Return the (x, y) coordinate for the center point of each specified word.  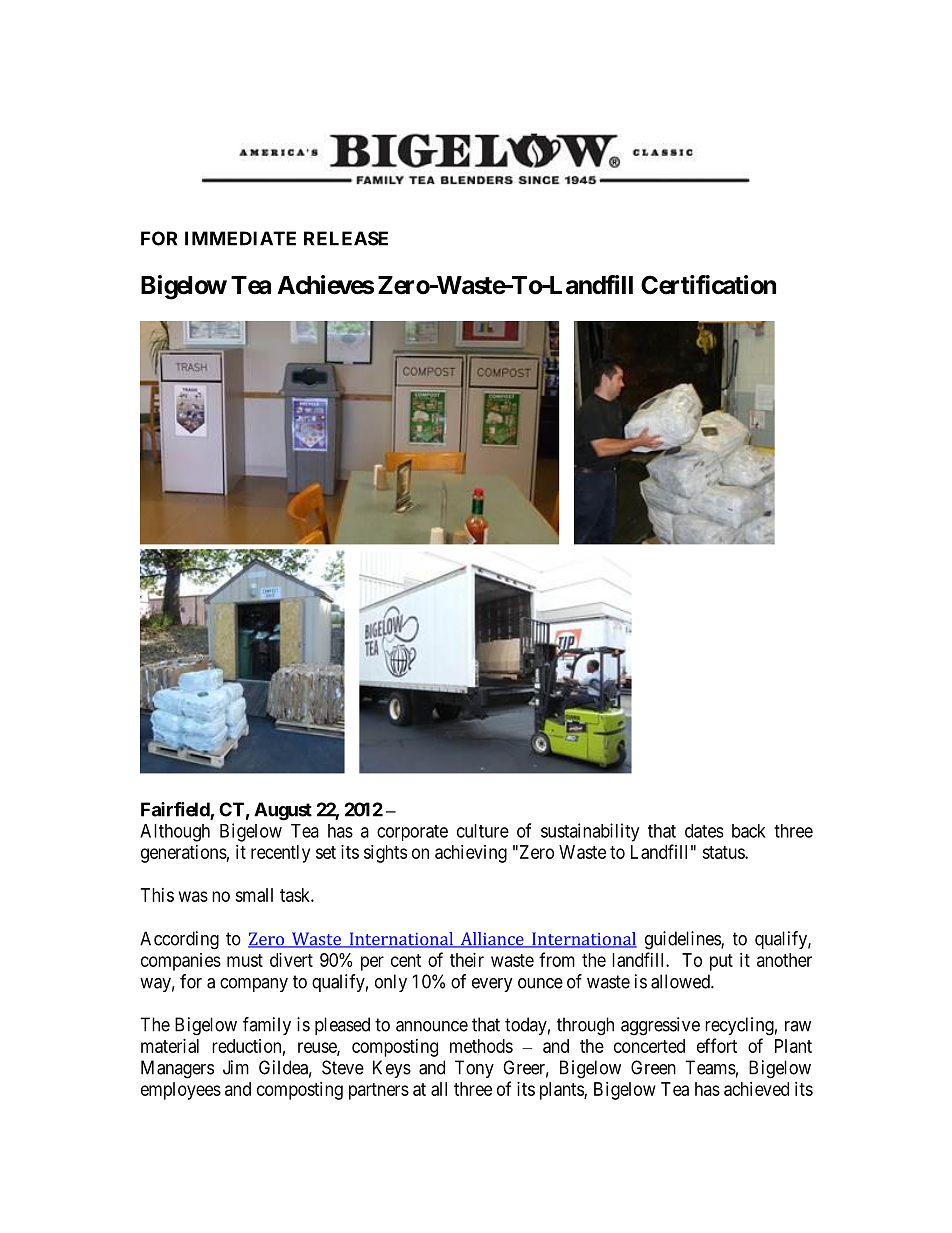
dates (704, 831)
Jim (236, 1067)
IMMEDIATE (240, 238)
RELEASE (346, 238)
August (283, 811)
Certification (708, 285)
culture (483, 831)
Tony (474, 1069)
